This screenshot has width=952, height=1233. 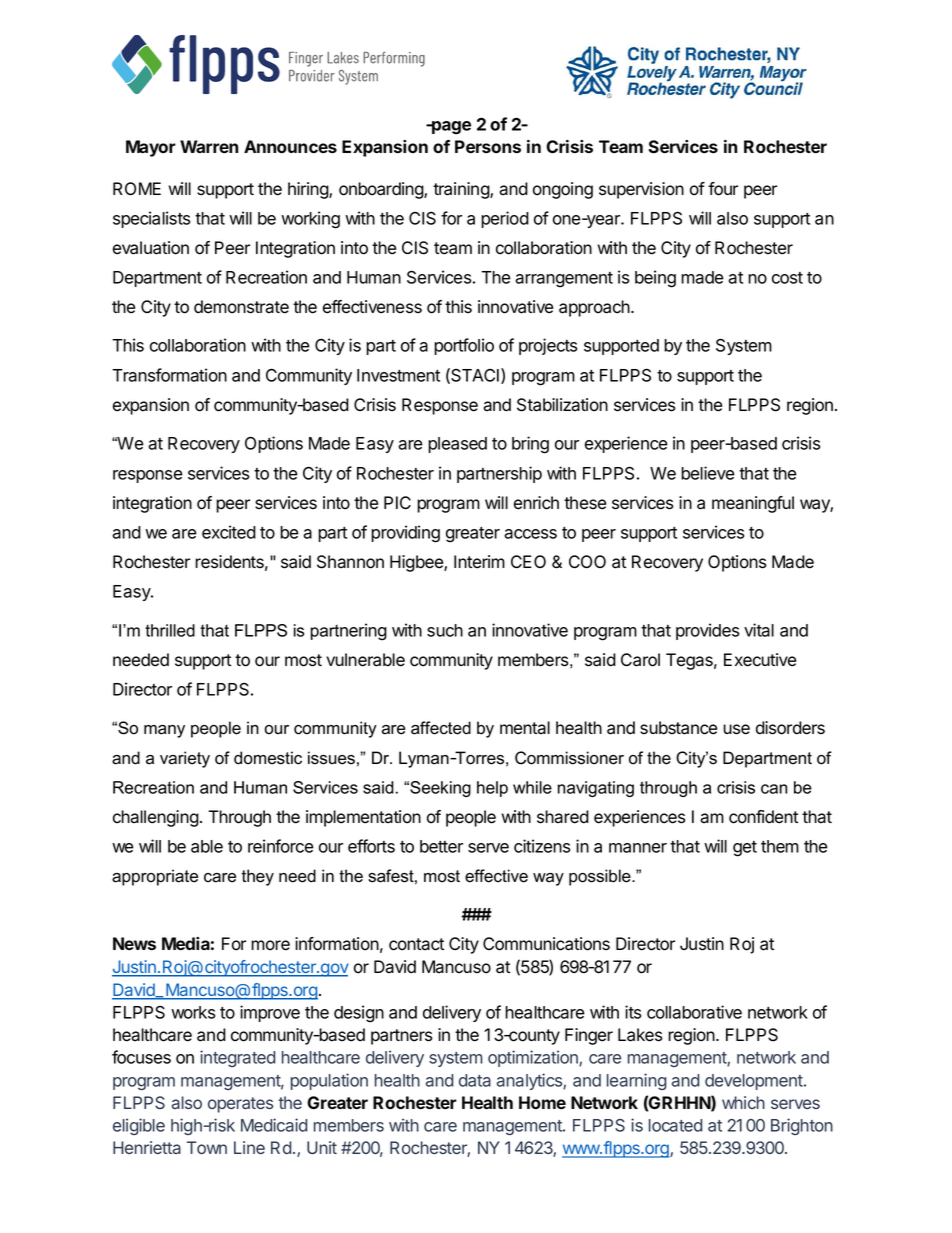 What do you see at coordinates (240, 1105) in the screenshot?
I see `operates` at bounding box center [240, 1105].
